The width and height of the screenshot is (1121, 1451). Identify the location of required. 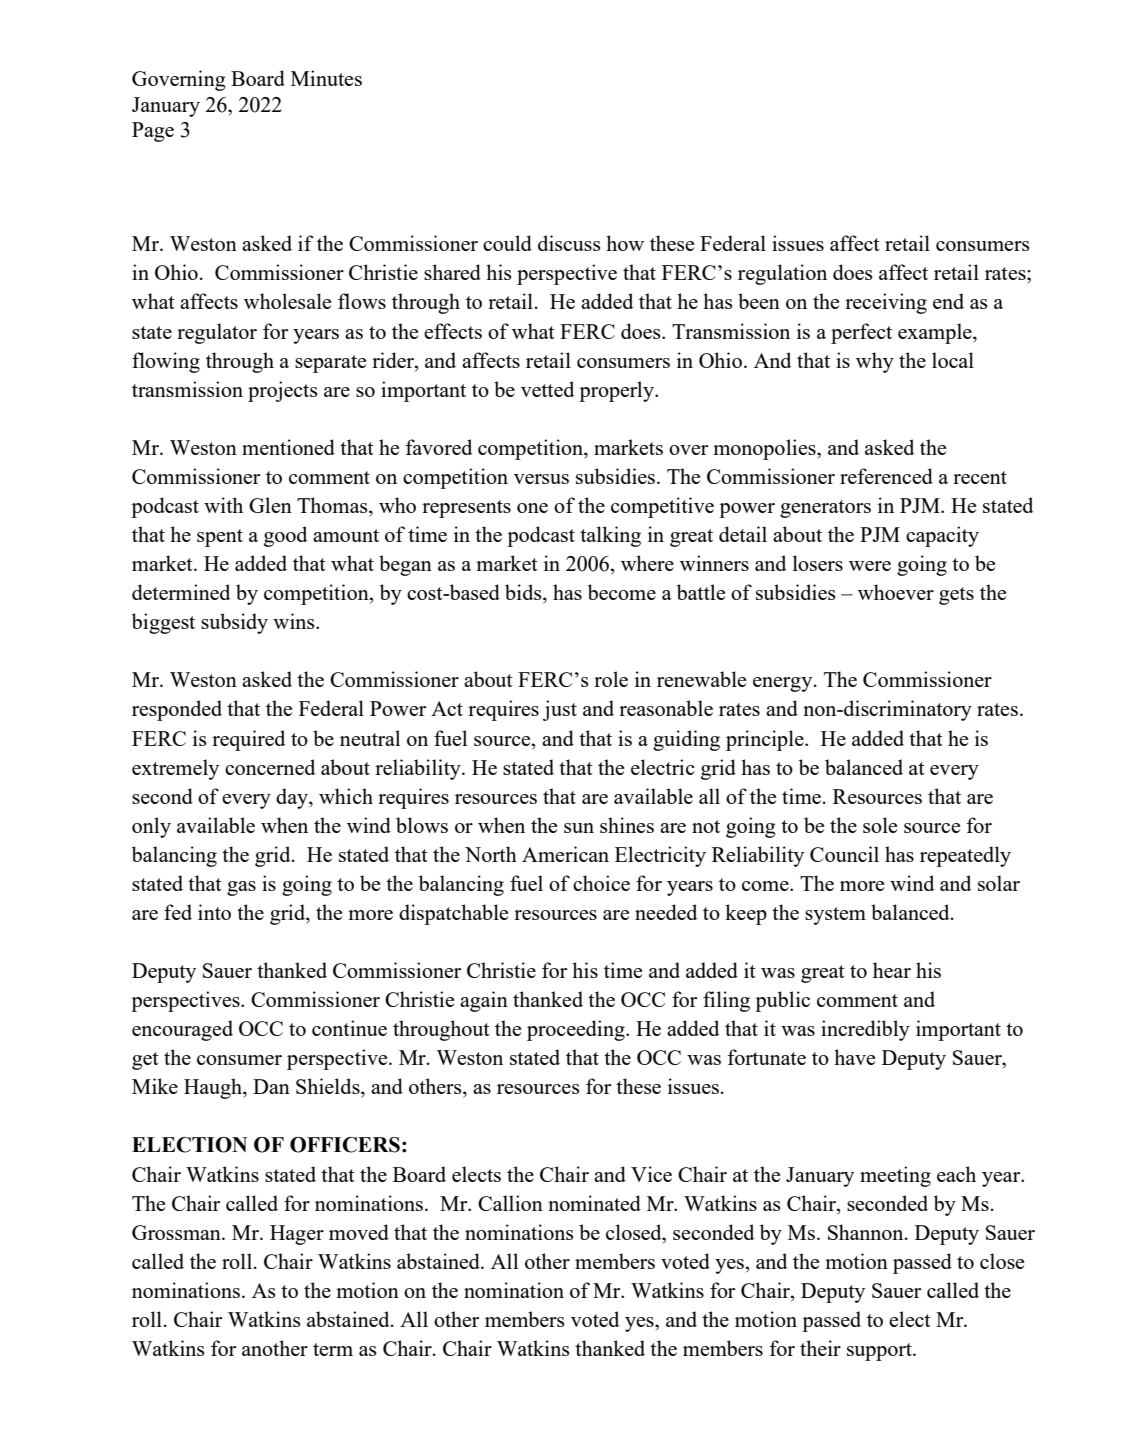
(248, 740).
